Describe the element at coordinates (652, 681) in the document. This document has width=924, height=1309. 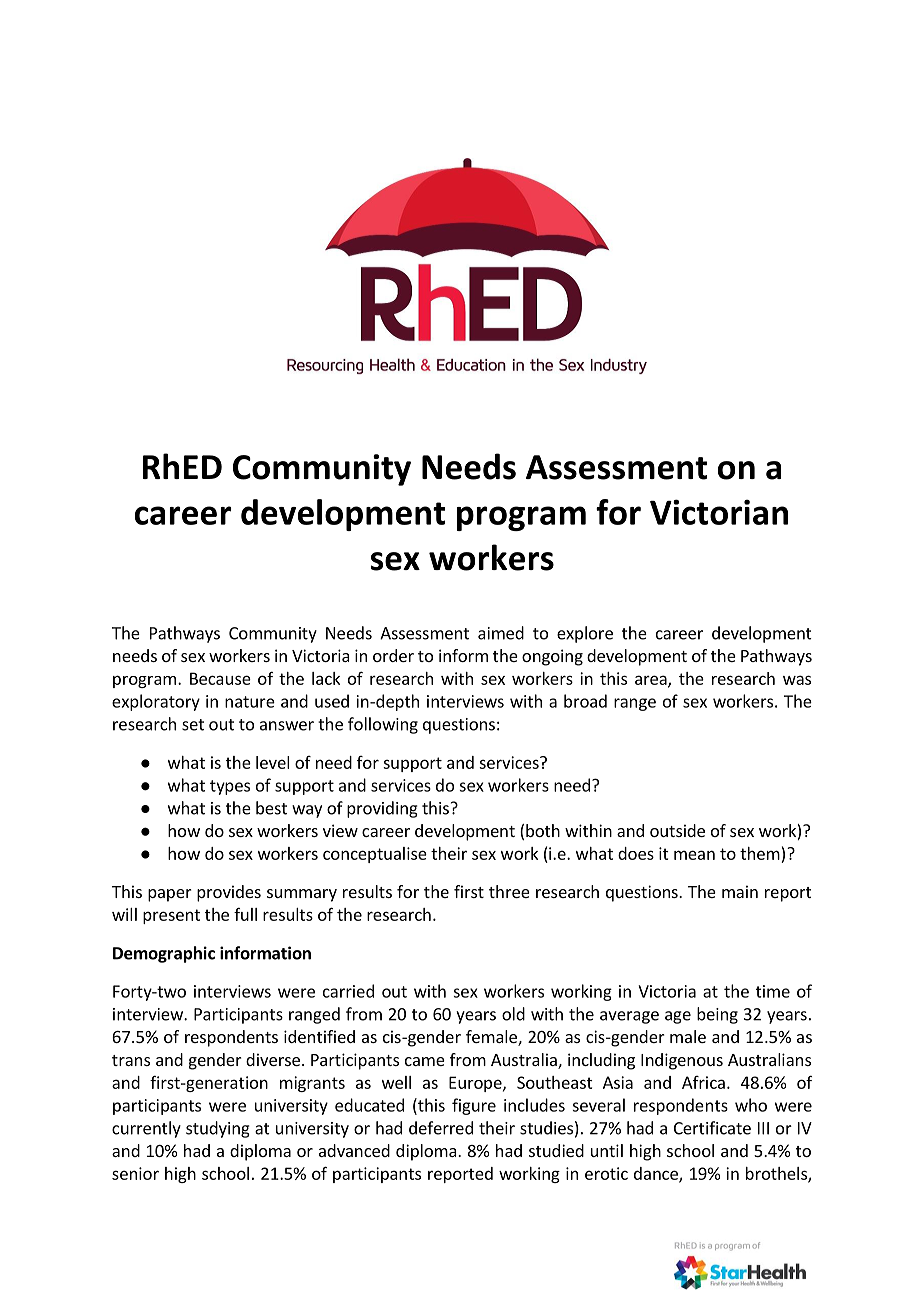
I see `area` at that location.
